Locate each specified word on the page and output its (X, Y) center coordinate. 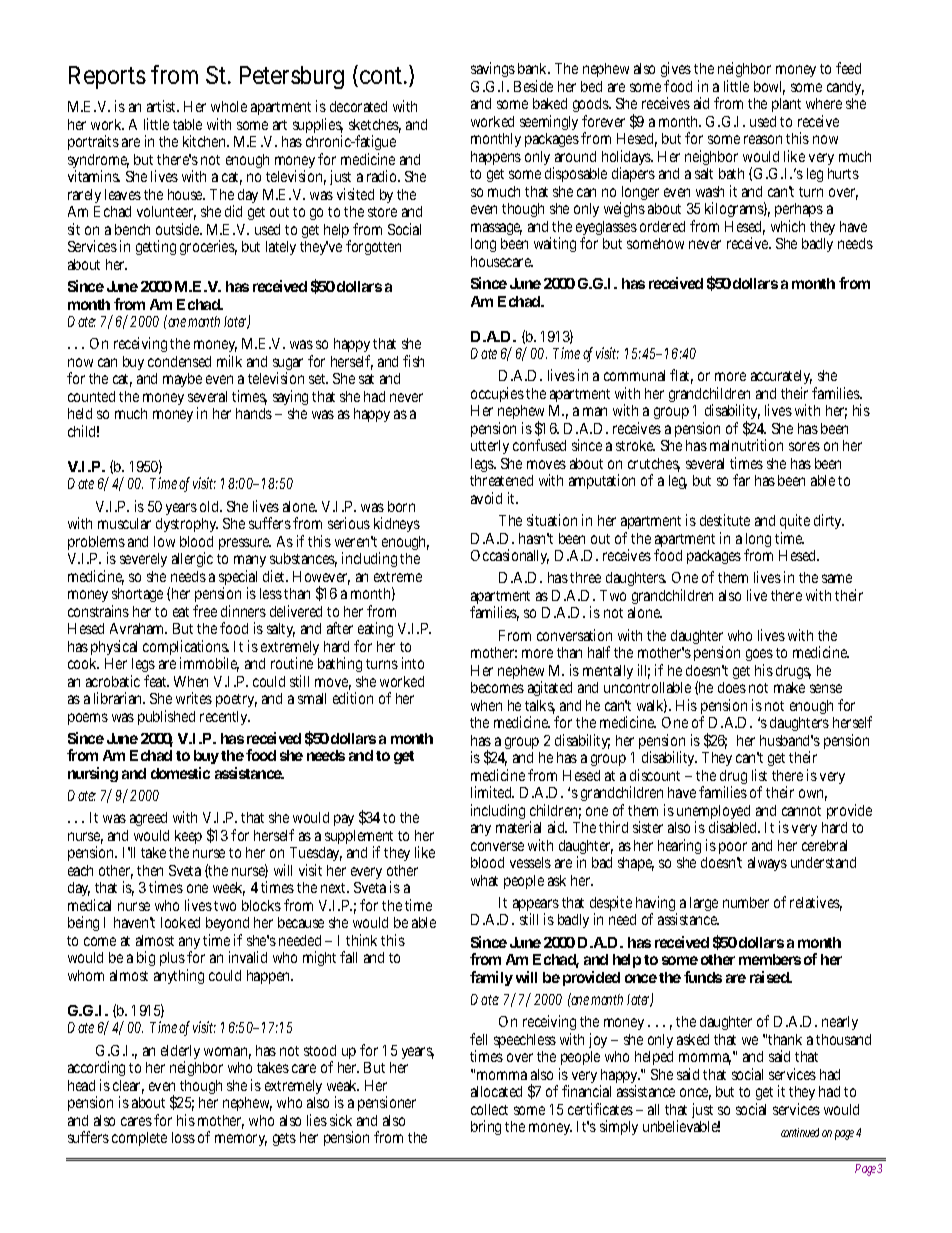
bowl (769, 88)
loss (183, 1137)
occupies (497, 396)
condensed (179, 361)
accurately (781, 379)
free (205, 611)
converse (497, 846)
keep (188, 839)
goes (759, 657)
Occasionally (510, 556)
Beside (533, 86)
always (767, 864)
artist (163, 106)
